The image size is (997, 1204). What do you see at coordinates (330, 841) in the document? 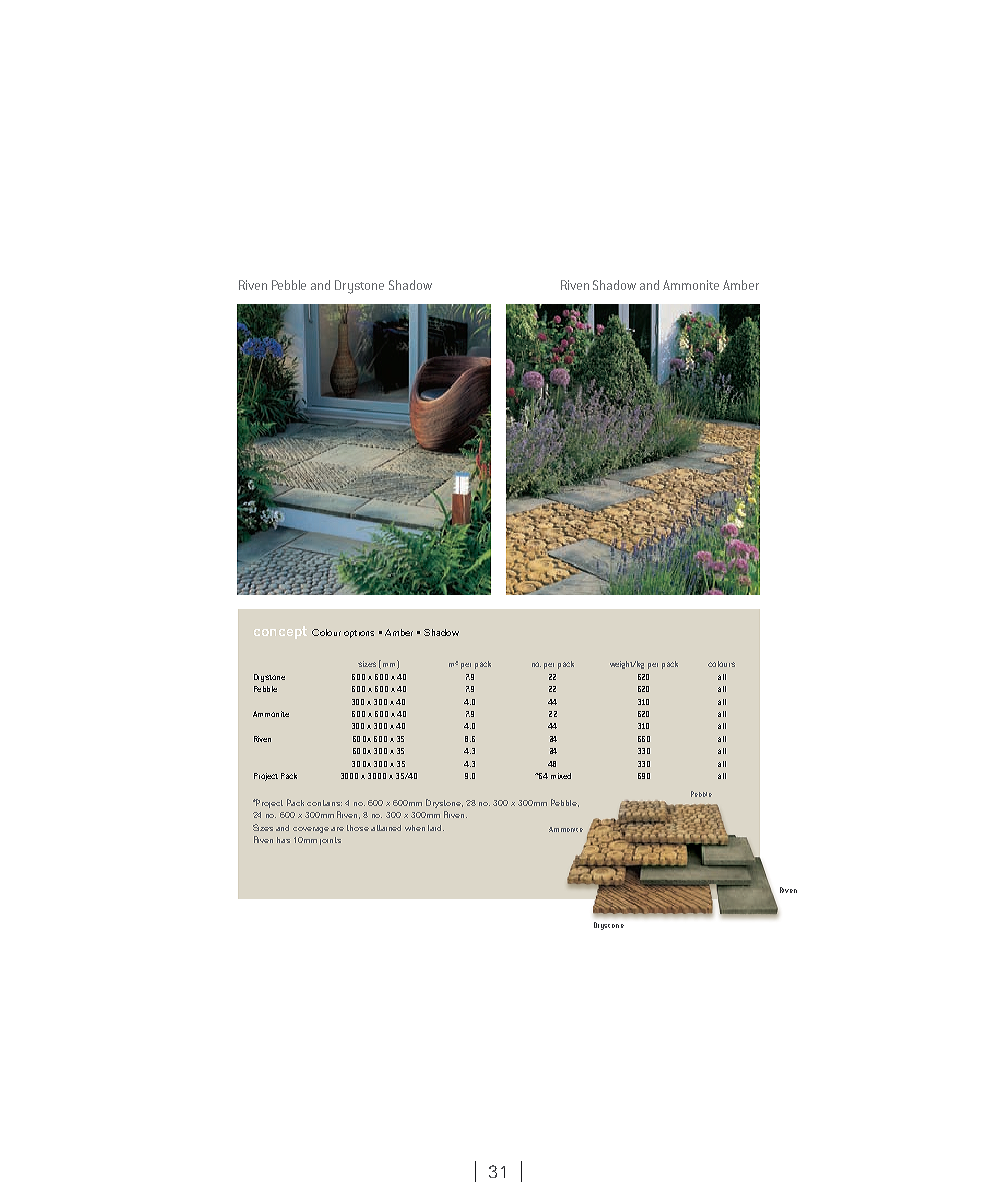
I see `joints` at bounding box center [330, 841].
